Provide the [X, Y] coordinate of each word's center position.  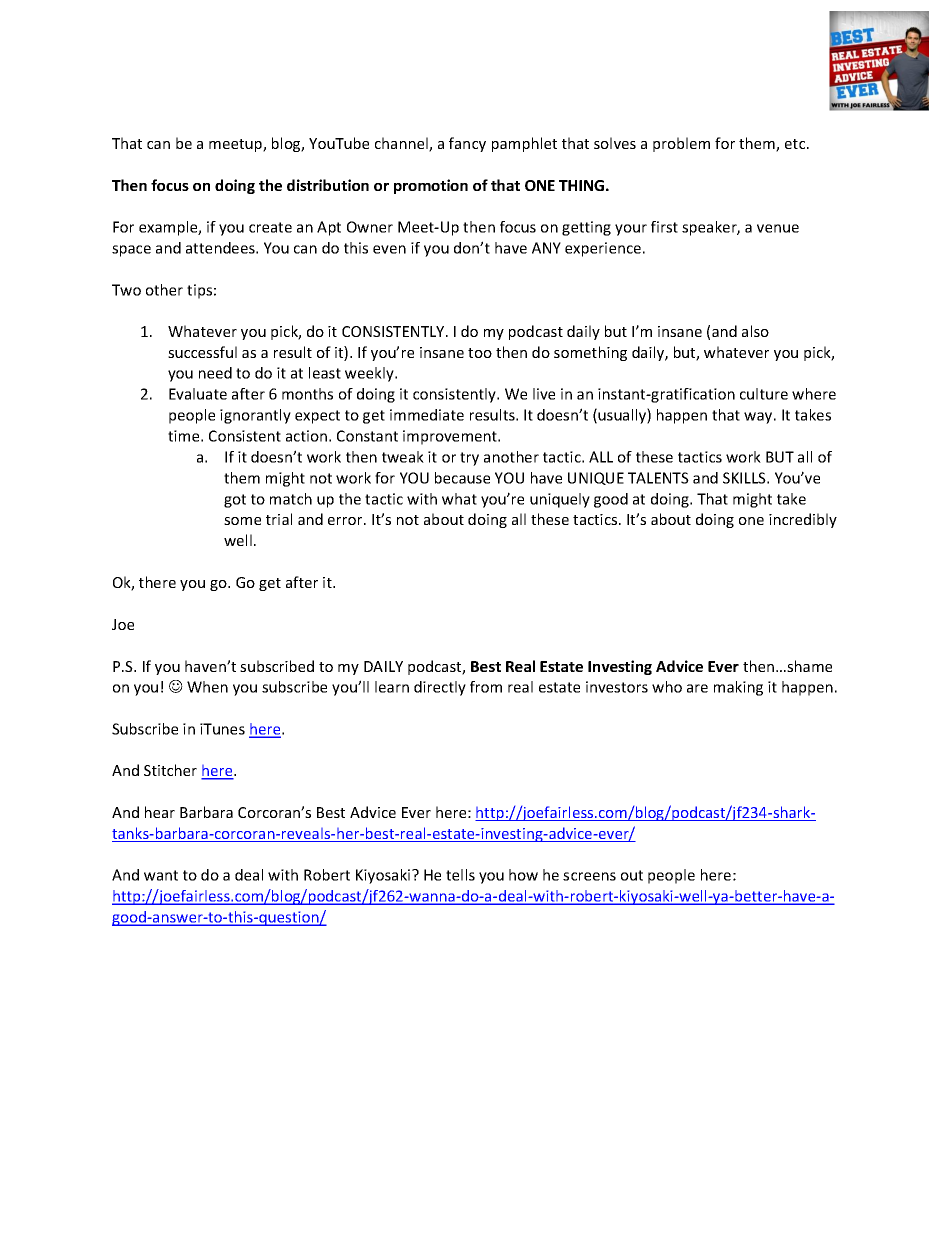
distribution [328, 185]
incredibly [803, 520]
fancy [467, 144]
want [161, 875]
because [462, 478]
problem [681, 144]
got [235, 501]
